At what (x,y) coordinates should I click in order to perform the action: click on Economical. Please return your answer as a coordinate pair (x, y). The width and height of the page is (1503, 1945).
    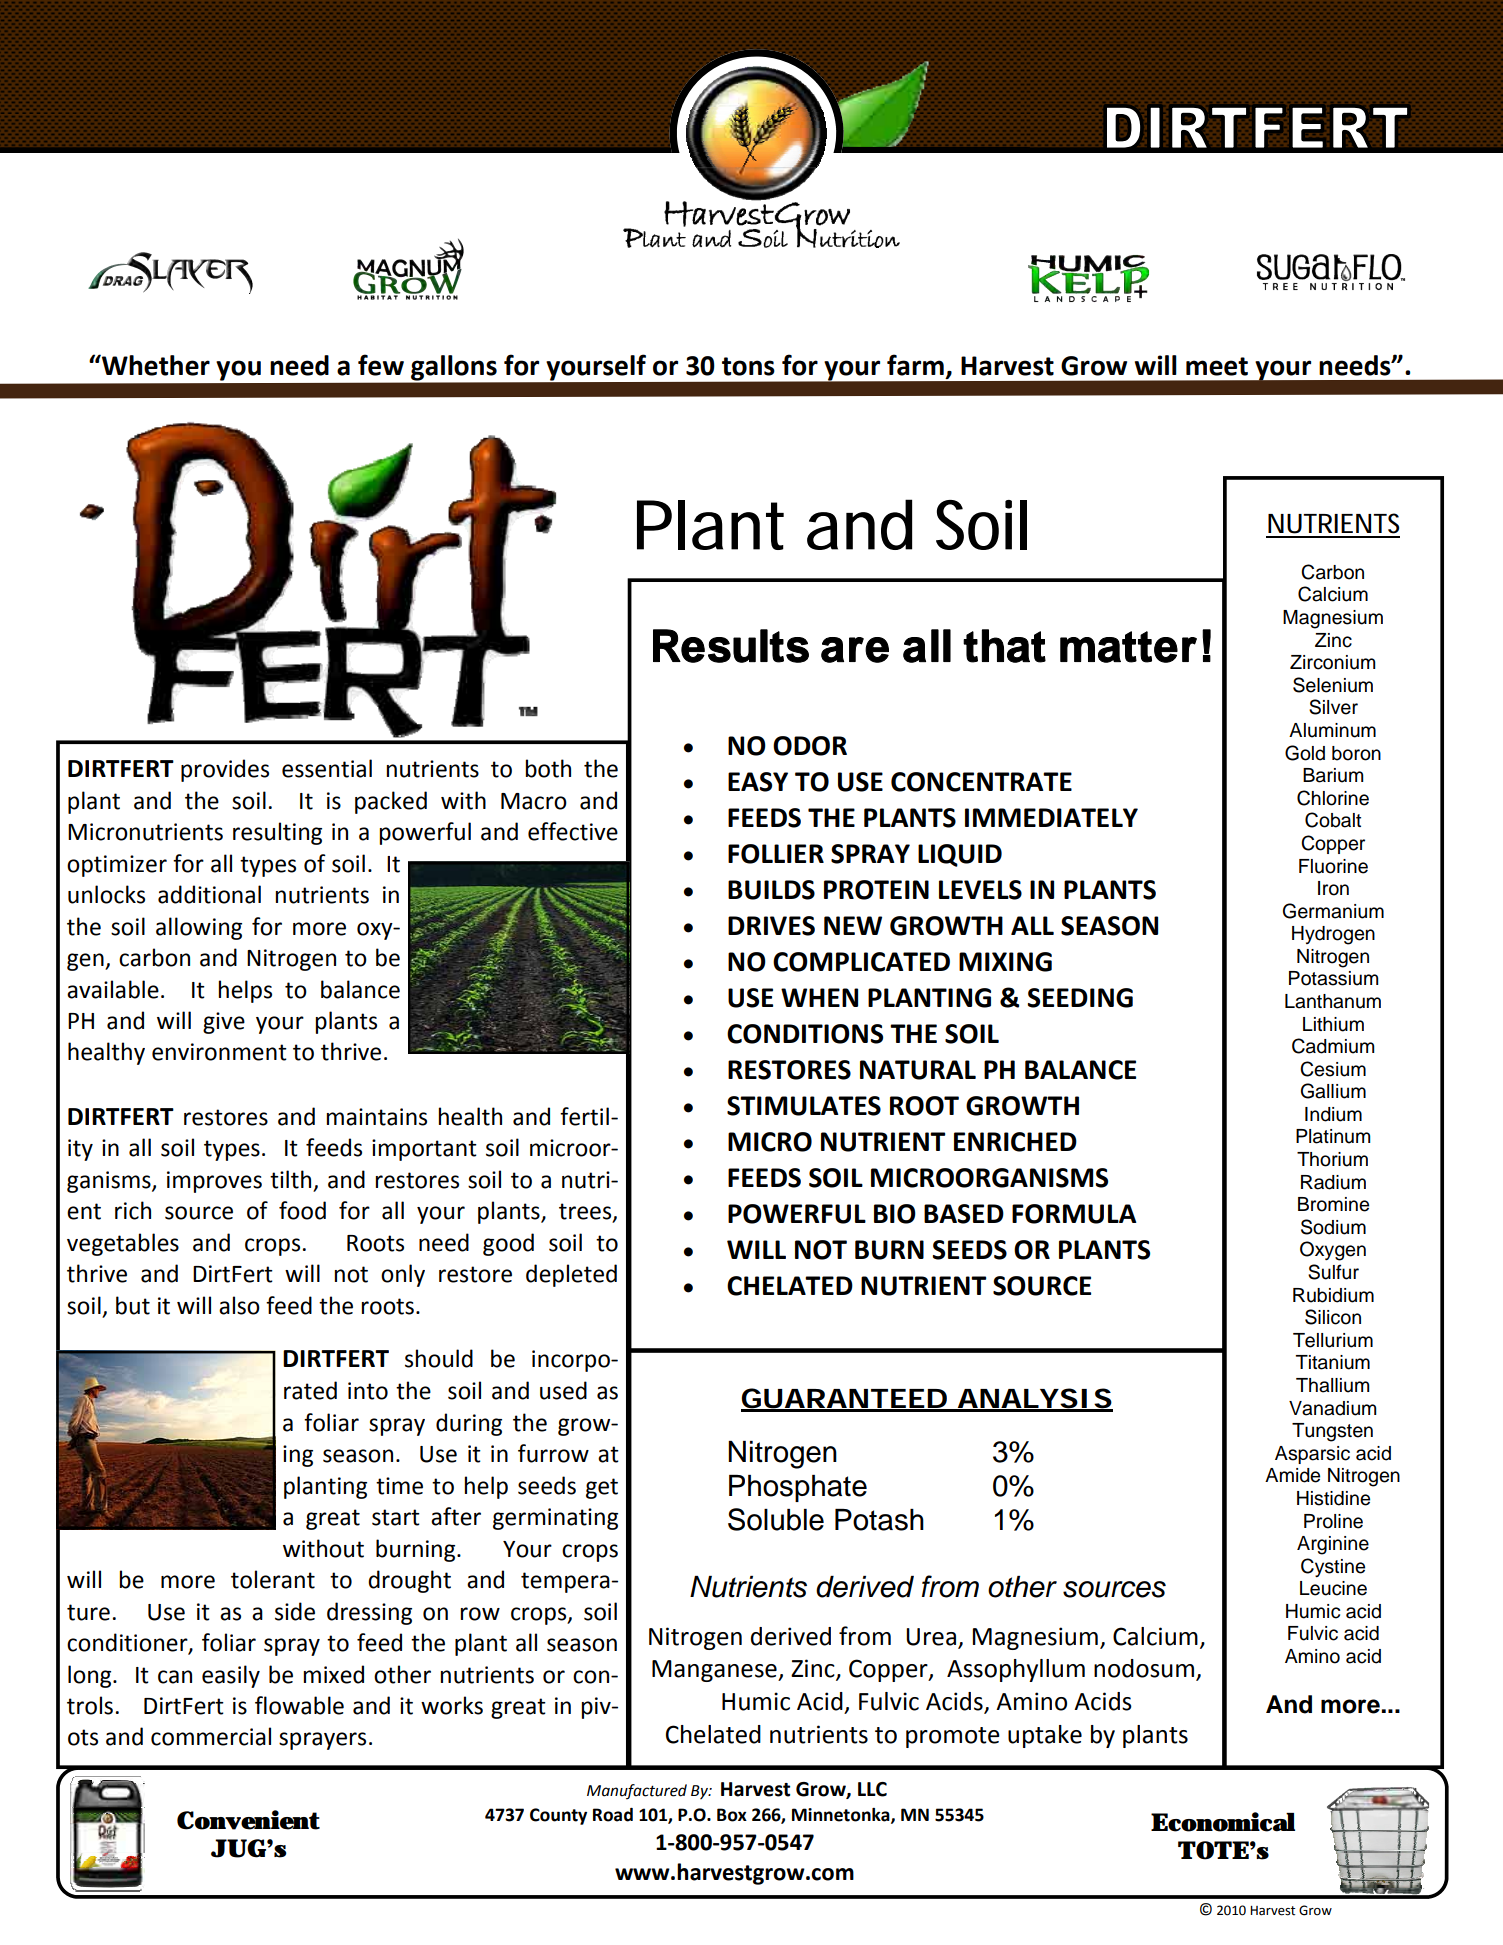
    Looking at the image, I should click on (1223, 1822).
